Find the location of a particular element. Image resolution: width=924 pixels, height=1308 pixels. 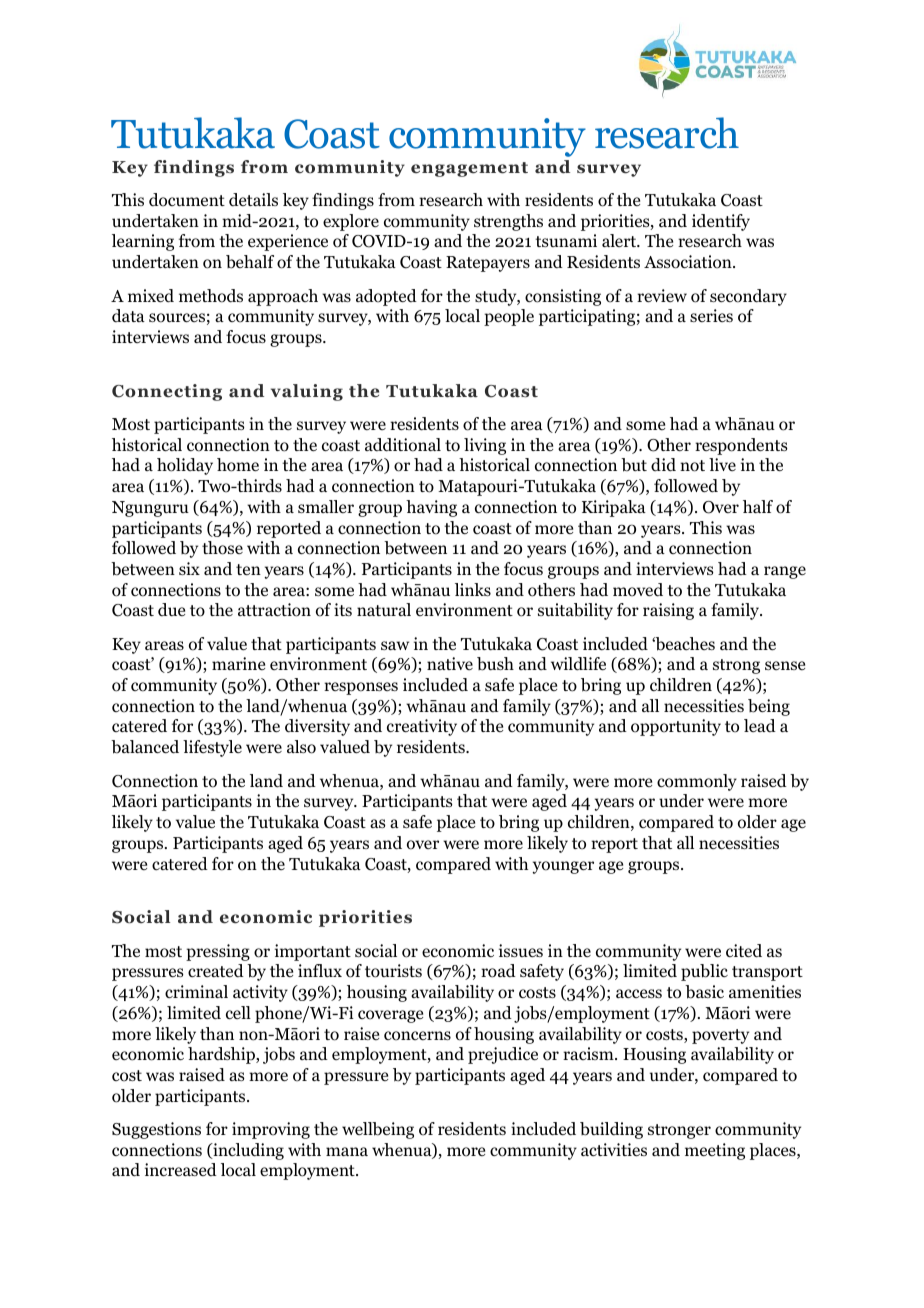

commonly is located at coordinates (697, 782).
